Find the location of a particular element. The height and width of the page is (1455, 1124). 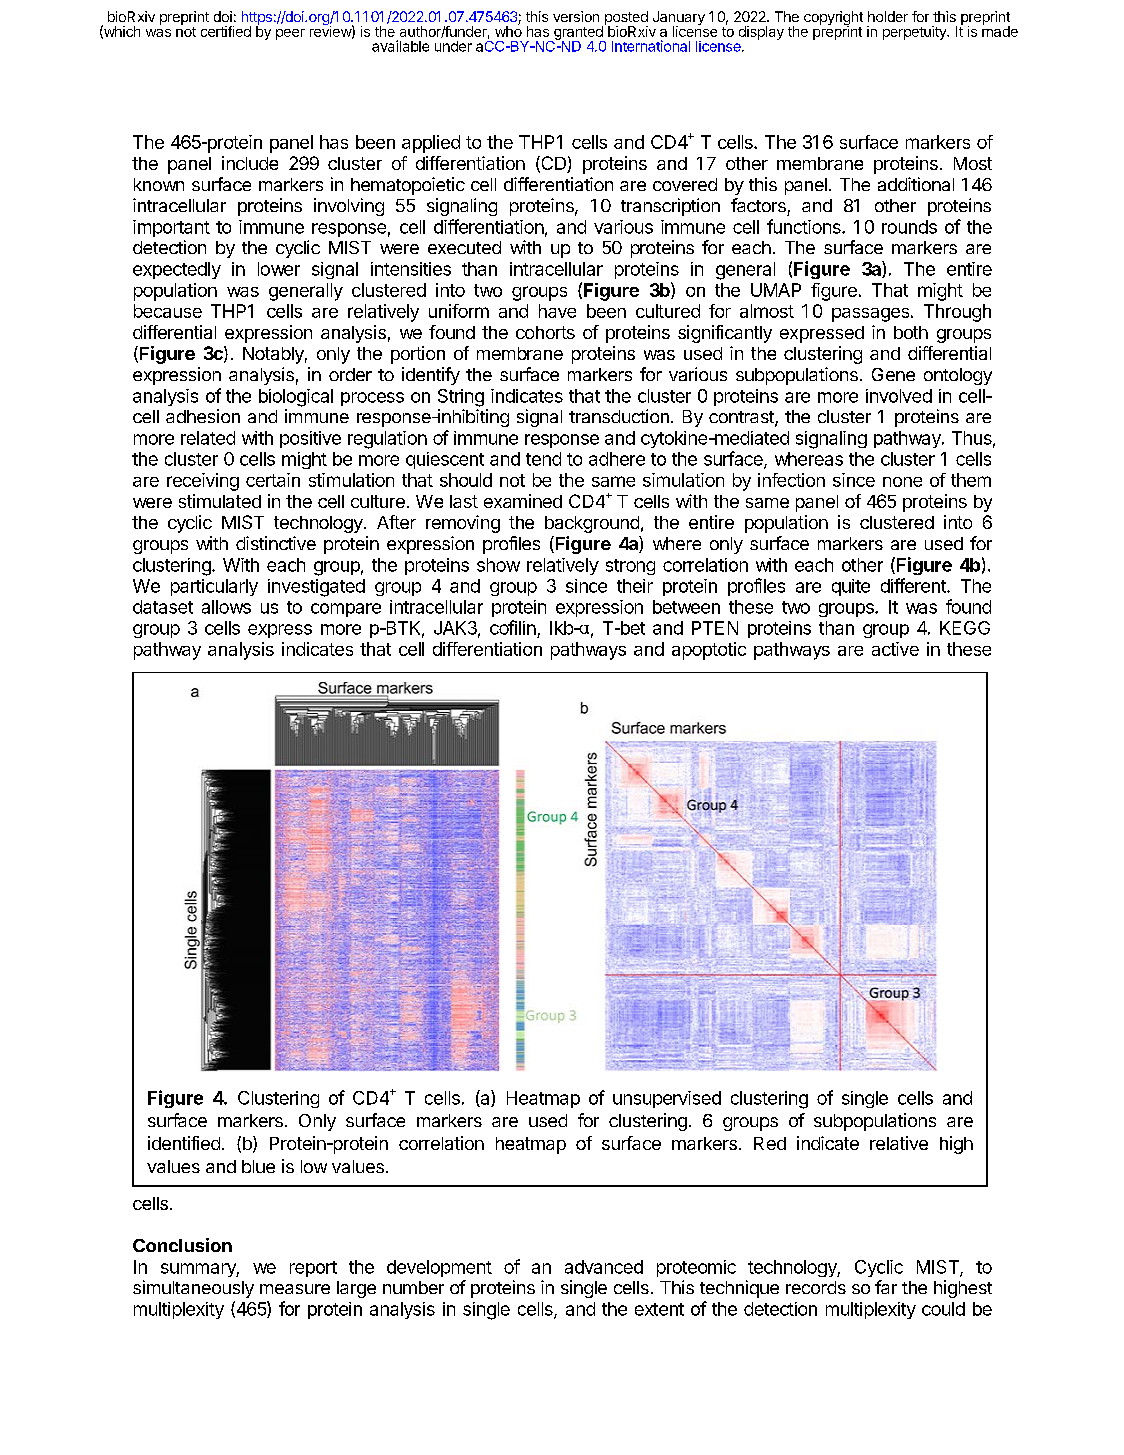

measure is located at coordinates (295, 1289).
